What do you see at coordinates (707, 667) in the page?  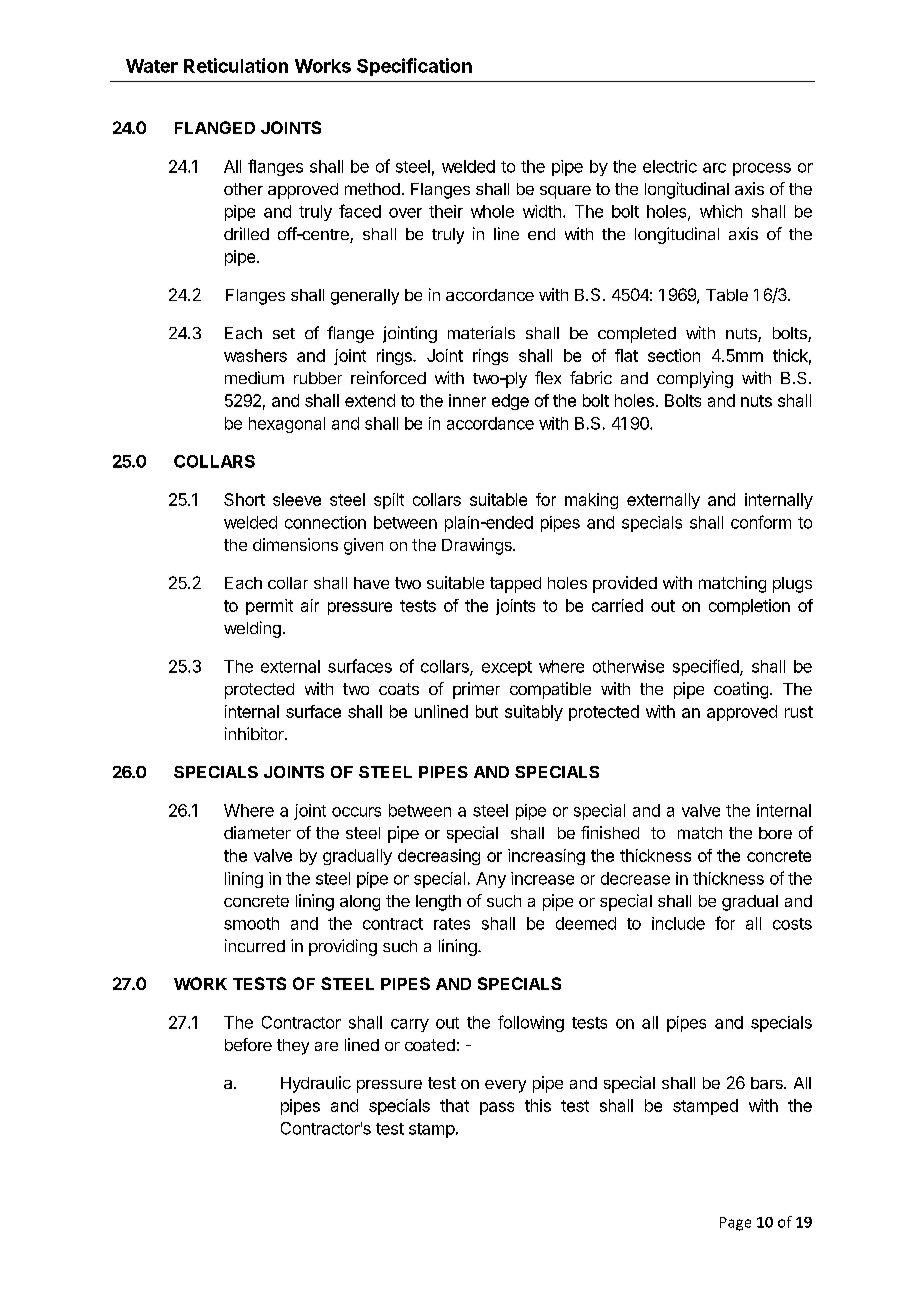 I see `specified` at bounding box center [707, 667].
